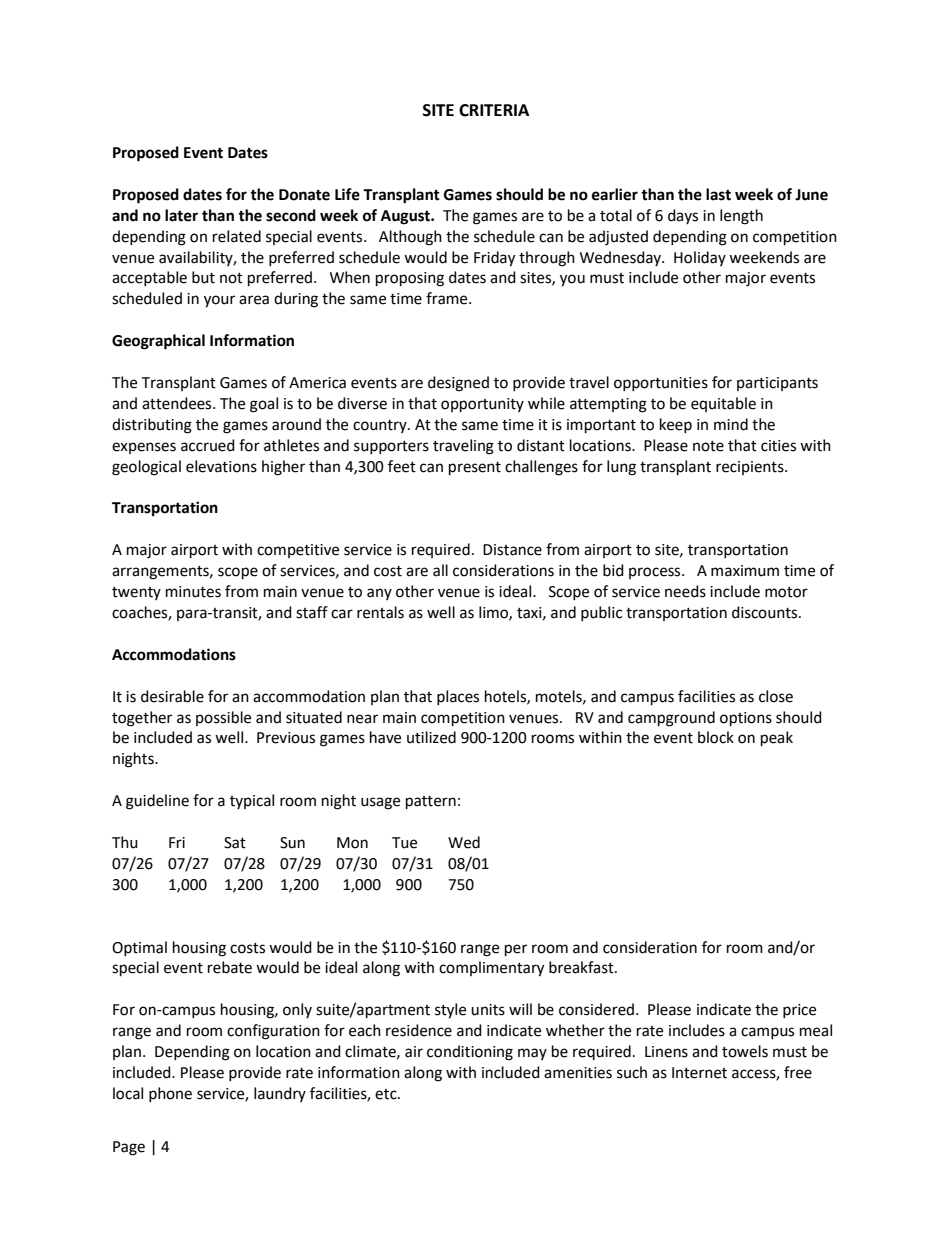  Describe the element at coordinates (494, 110) in the screenshot. I see `CRITERIA` at that location.
